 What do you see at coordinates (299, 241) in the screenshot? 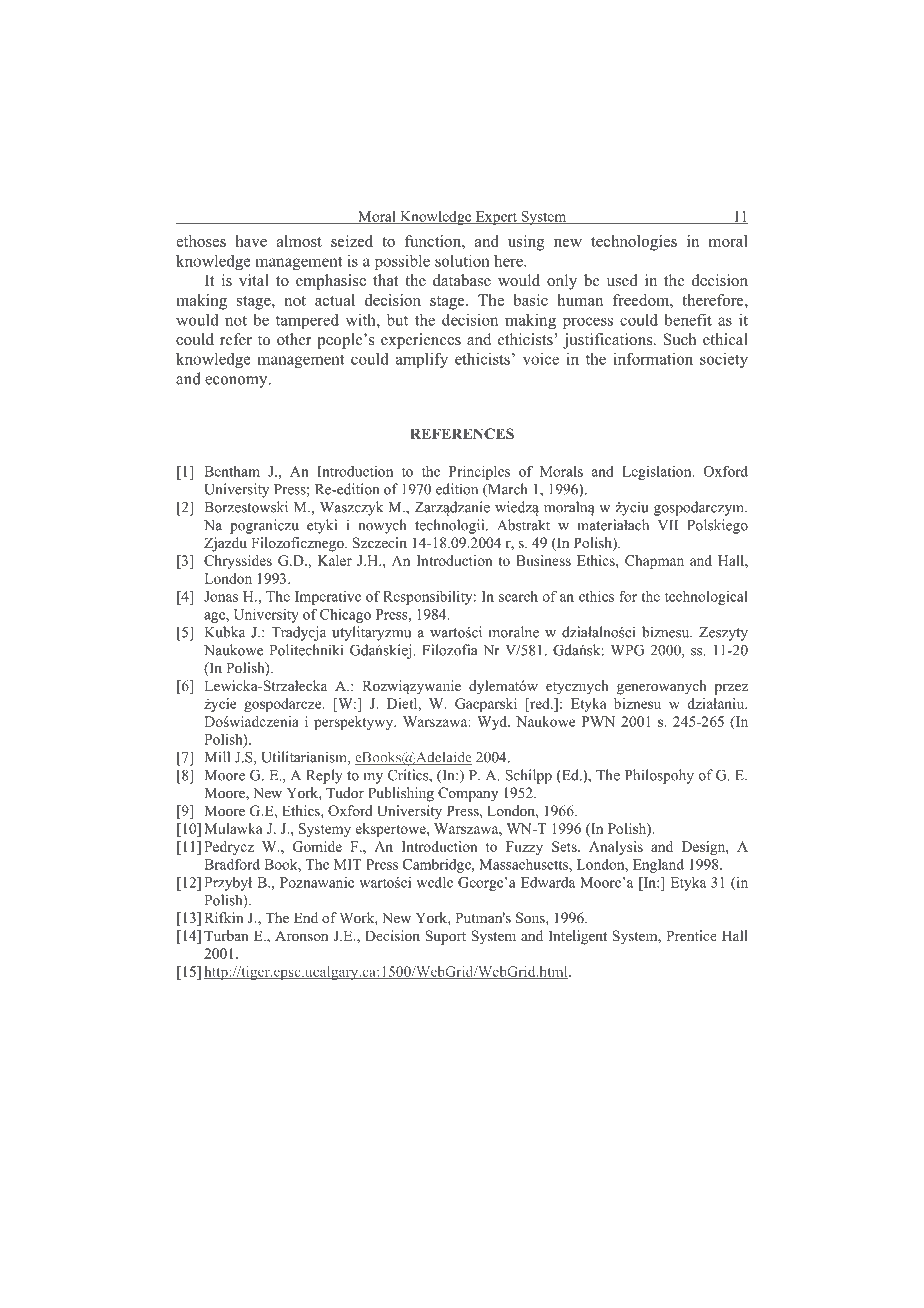
I see `almost` at bounding box center [299, 241].
